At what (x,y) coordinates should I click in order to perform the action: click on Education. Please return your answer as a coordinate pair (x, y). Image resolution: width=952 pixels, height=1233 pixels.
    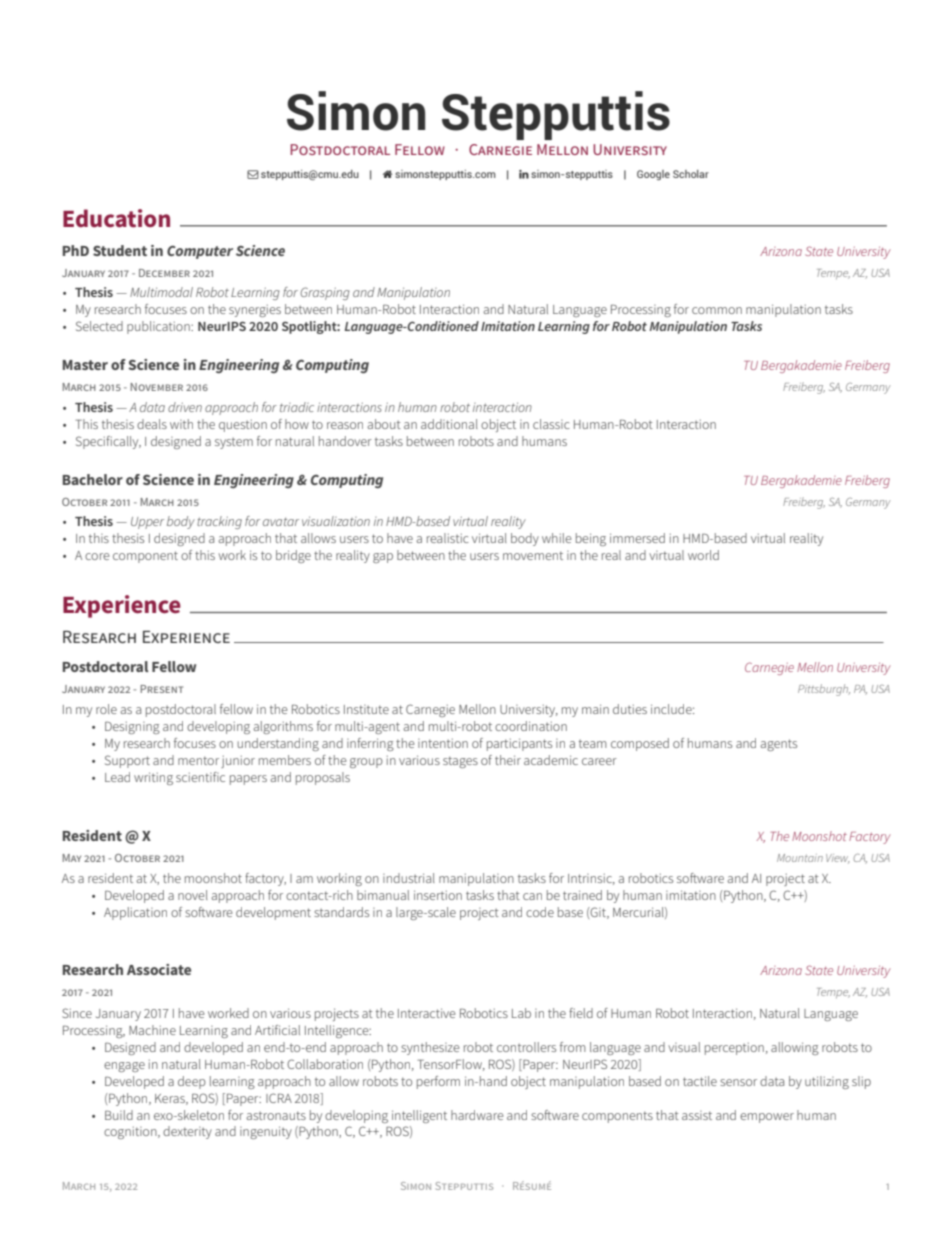
    Looking at the image, I should click on (116, 218).
